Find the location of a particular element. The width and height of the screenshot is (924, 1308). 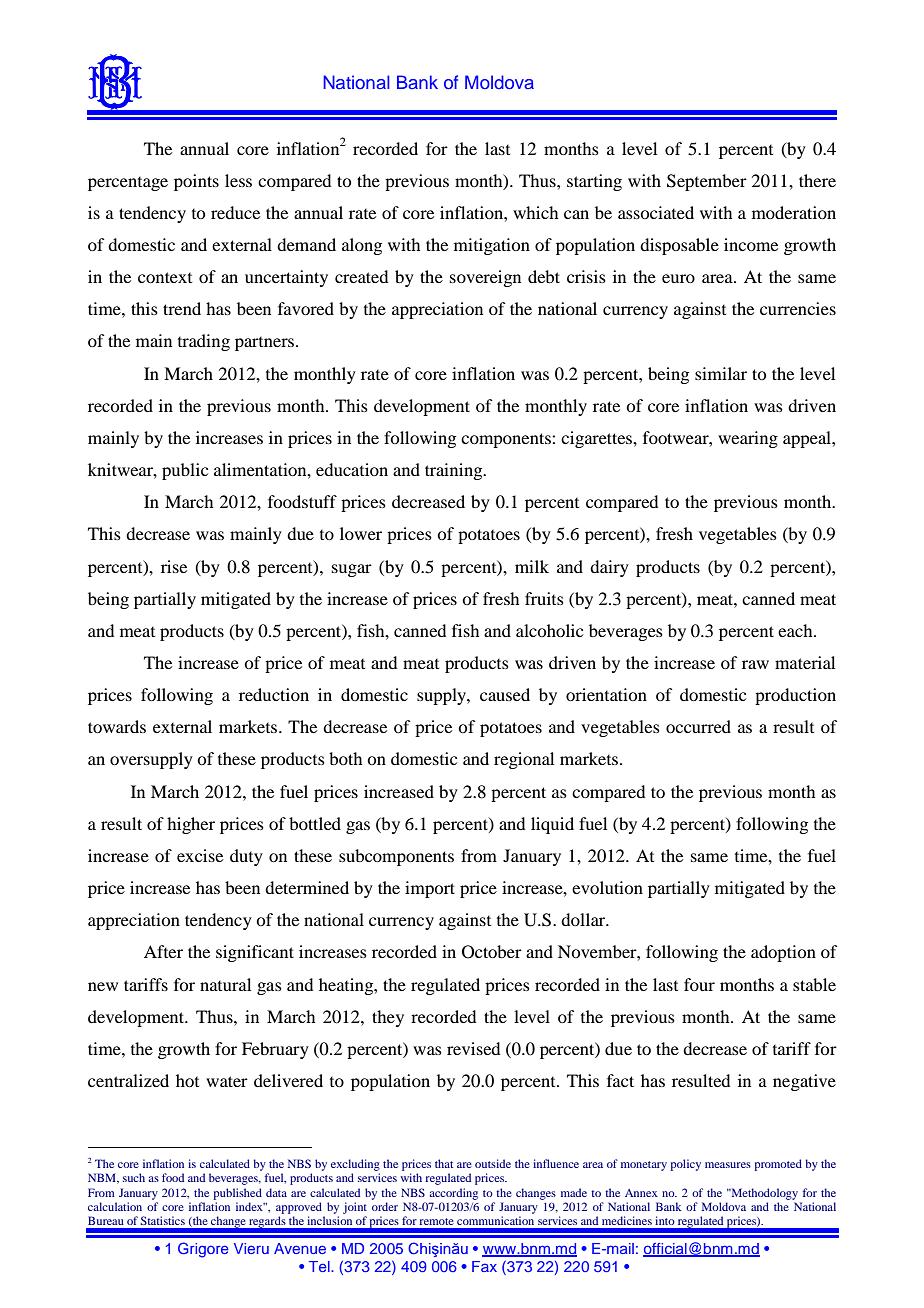

public is located at coordinates (185, 471).
